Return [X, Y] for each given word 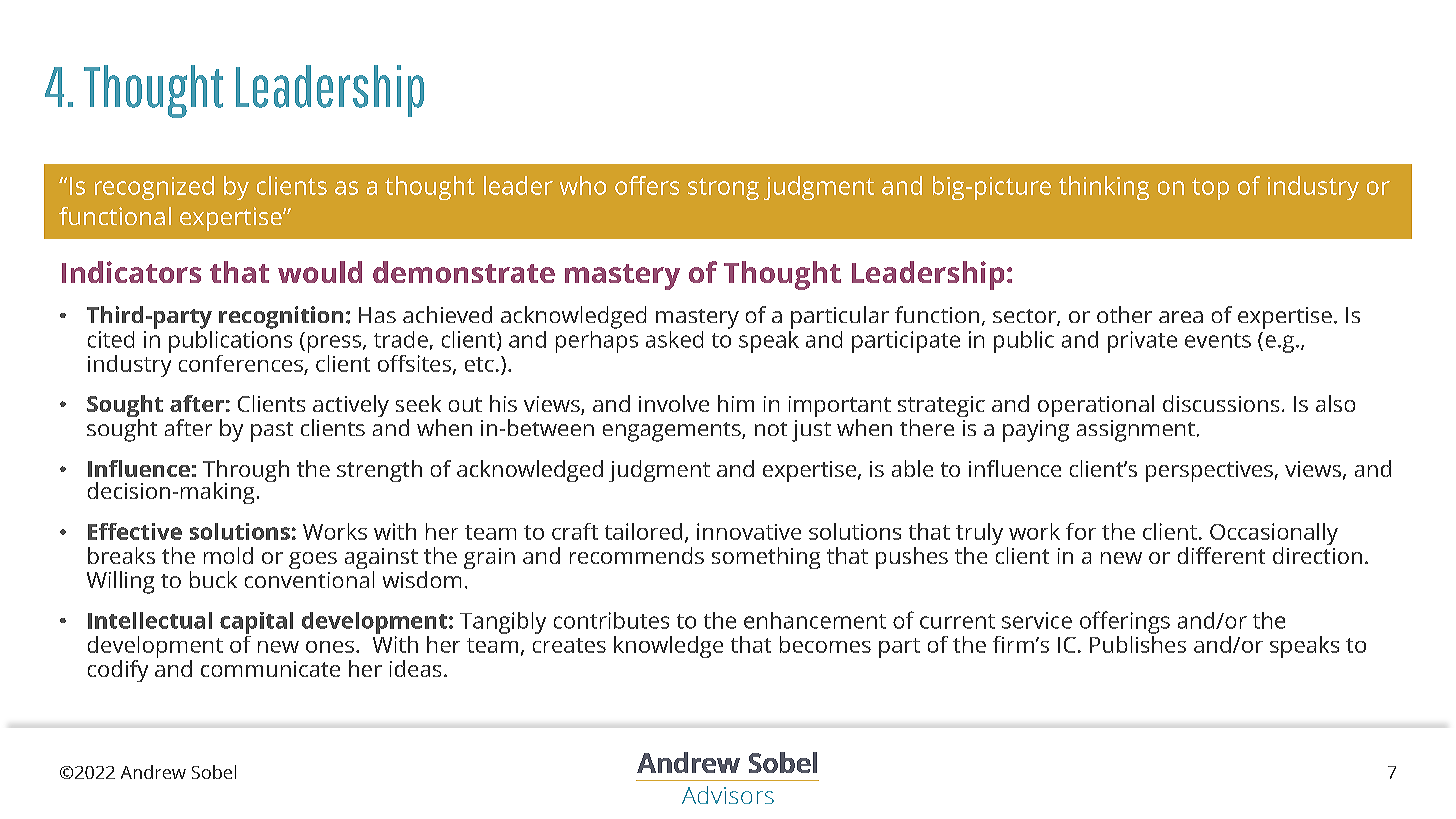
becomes [825, 644]
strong [723, 189]
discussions [1221, 403]
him [736, 403]
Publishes [1138, 643]
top [1210, 189]
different [1221, 555]
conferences [241, 363]
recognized [154, 188]
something [766, 558]
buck [213, 579]
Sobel [214, 772]
